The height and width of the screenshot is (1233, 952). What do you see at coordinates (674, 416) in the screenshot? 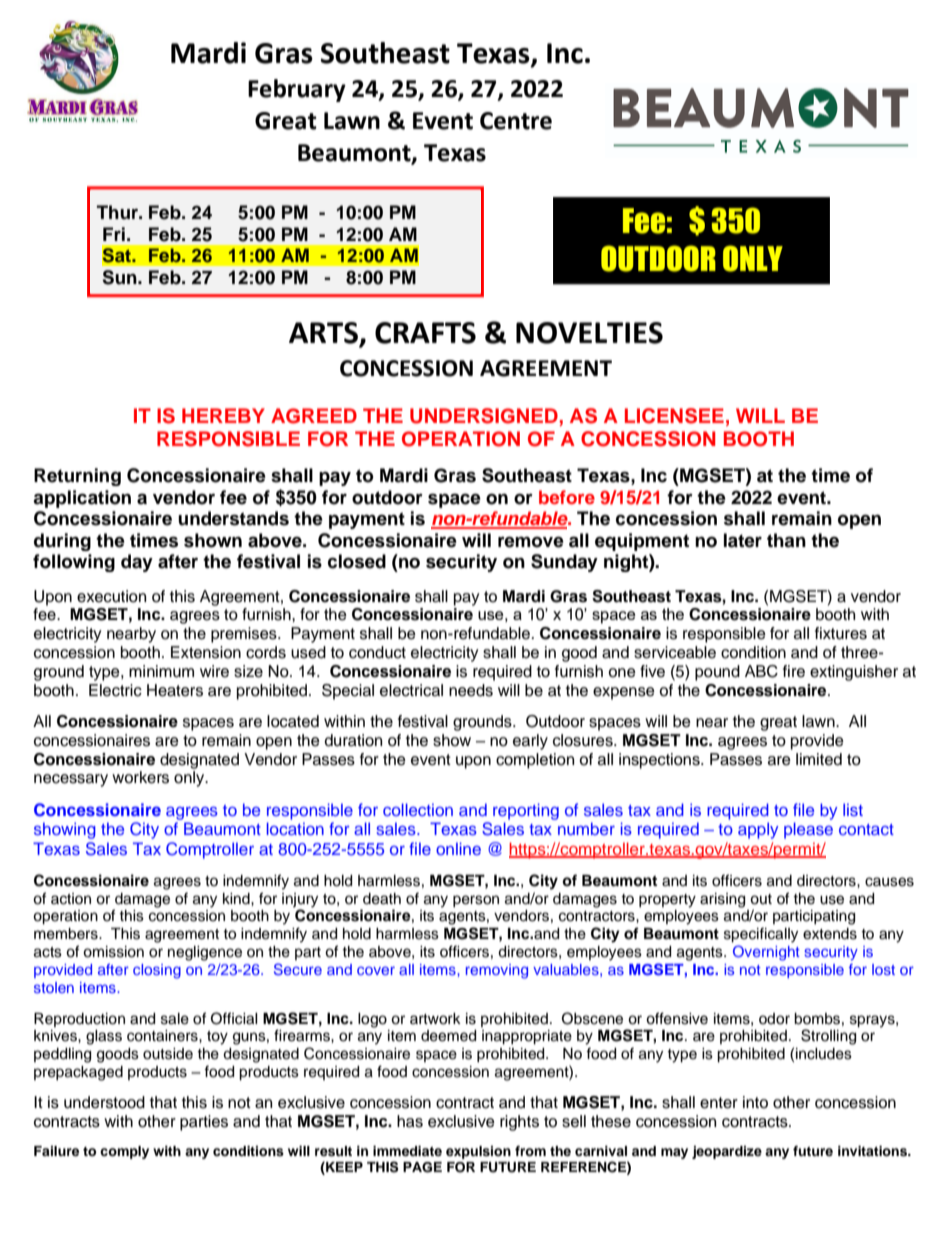
I see `LICENSEE` at bounding box center [674, 416].
